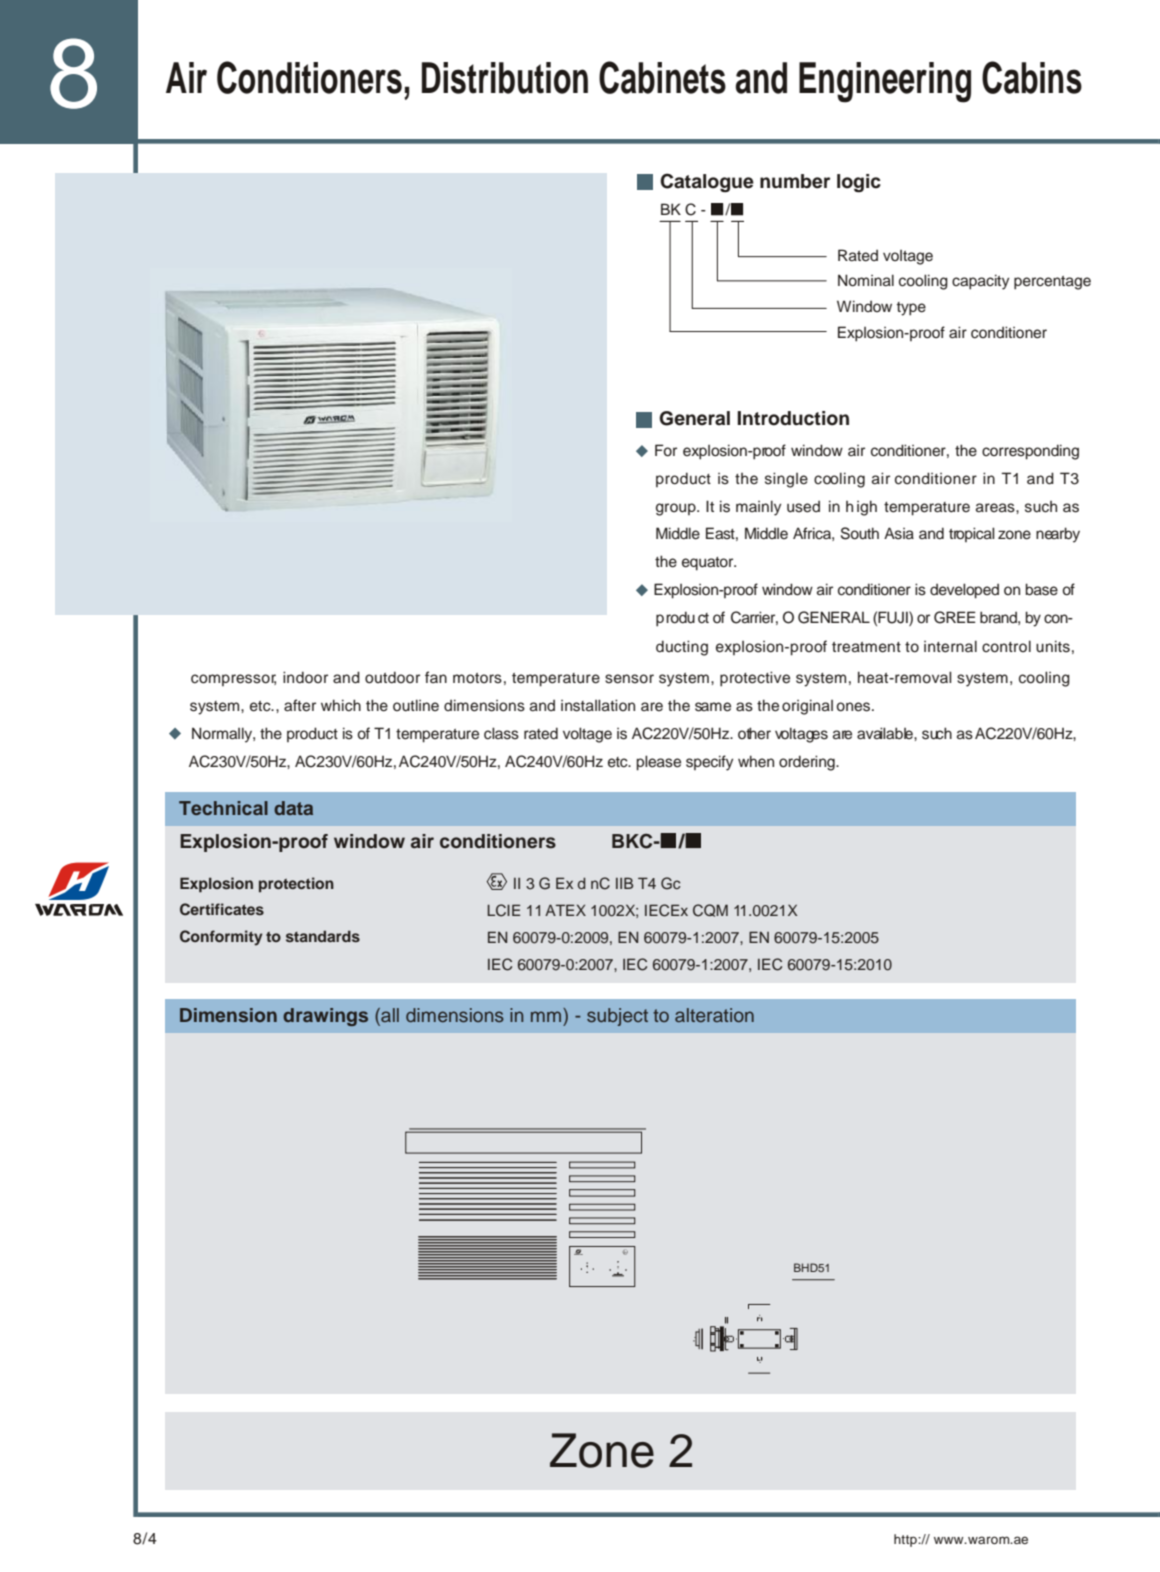 The image size is (1160, 1572). What do you see at coordinates (906, 1540) in the screenshot?
I see `http` at bounding box center [906, 1540].
